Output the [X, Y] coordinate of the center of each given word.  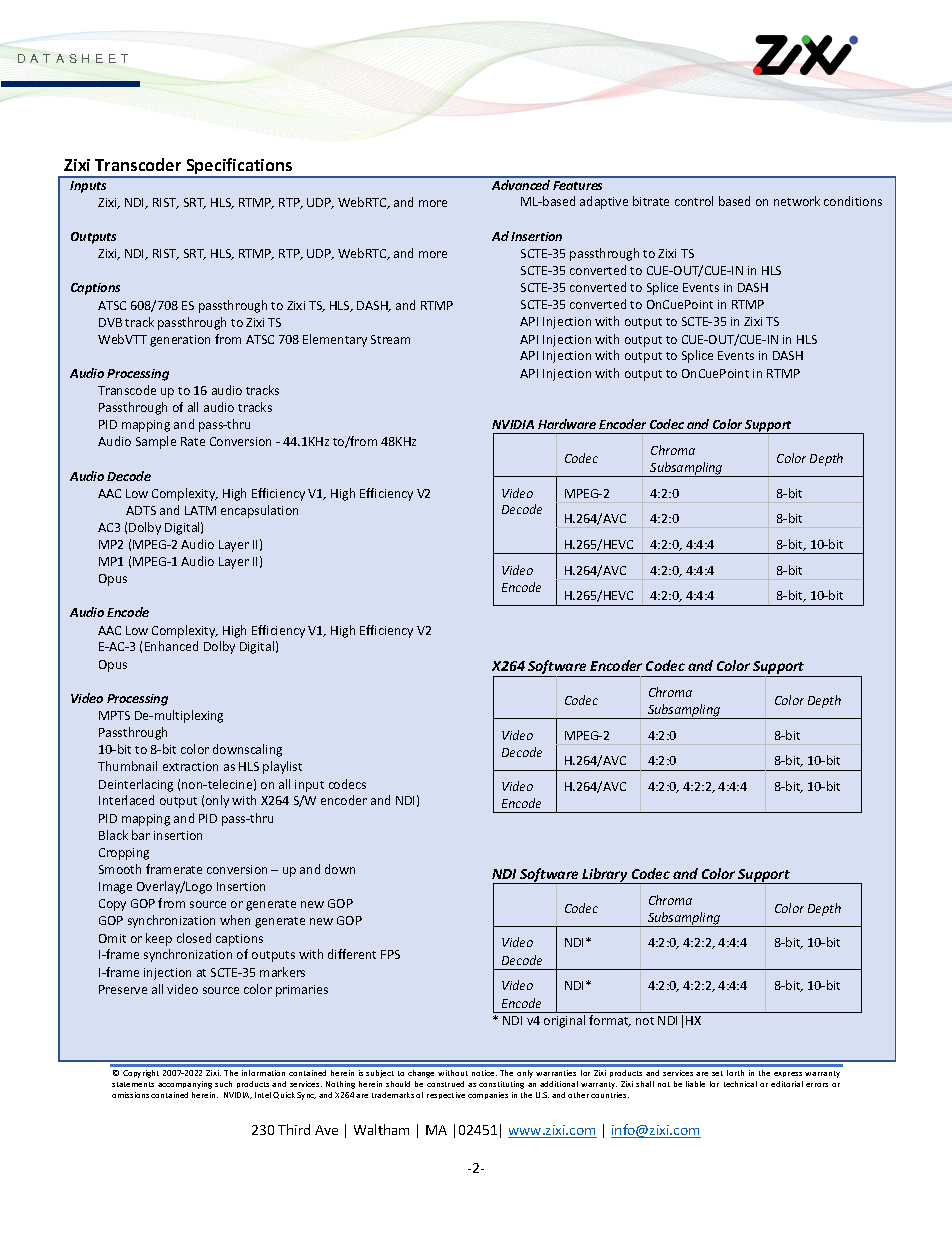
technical [740, 1084]
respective [446, 1095]
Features [577, 185]
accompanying [185, 1085]
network [797, 201]
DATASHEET [73, 58]
